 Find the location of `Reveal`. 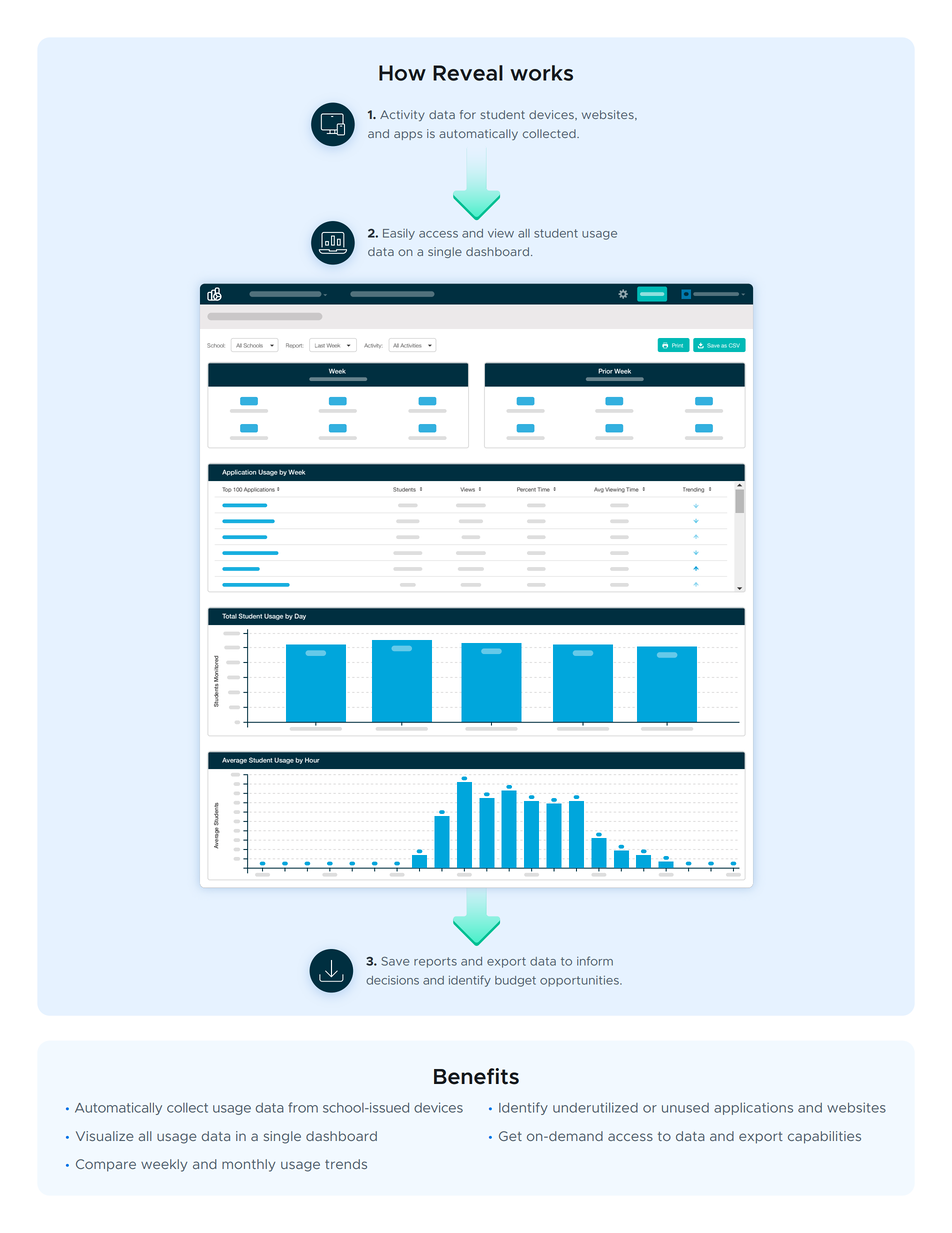

Reveal is located at coordinates (468, 73).
